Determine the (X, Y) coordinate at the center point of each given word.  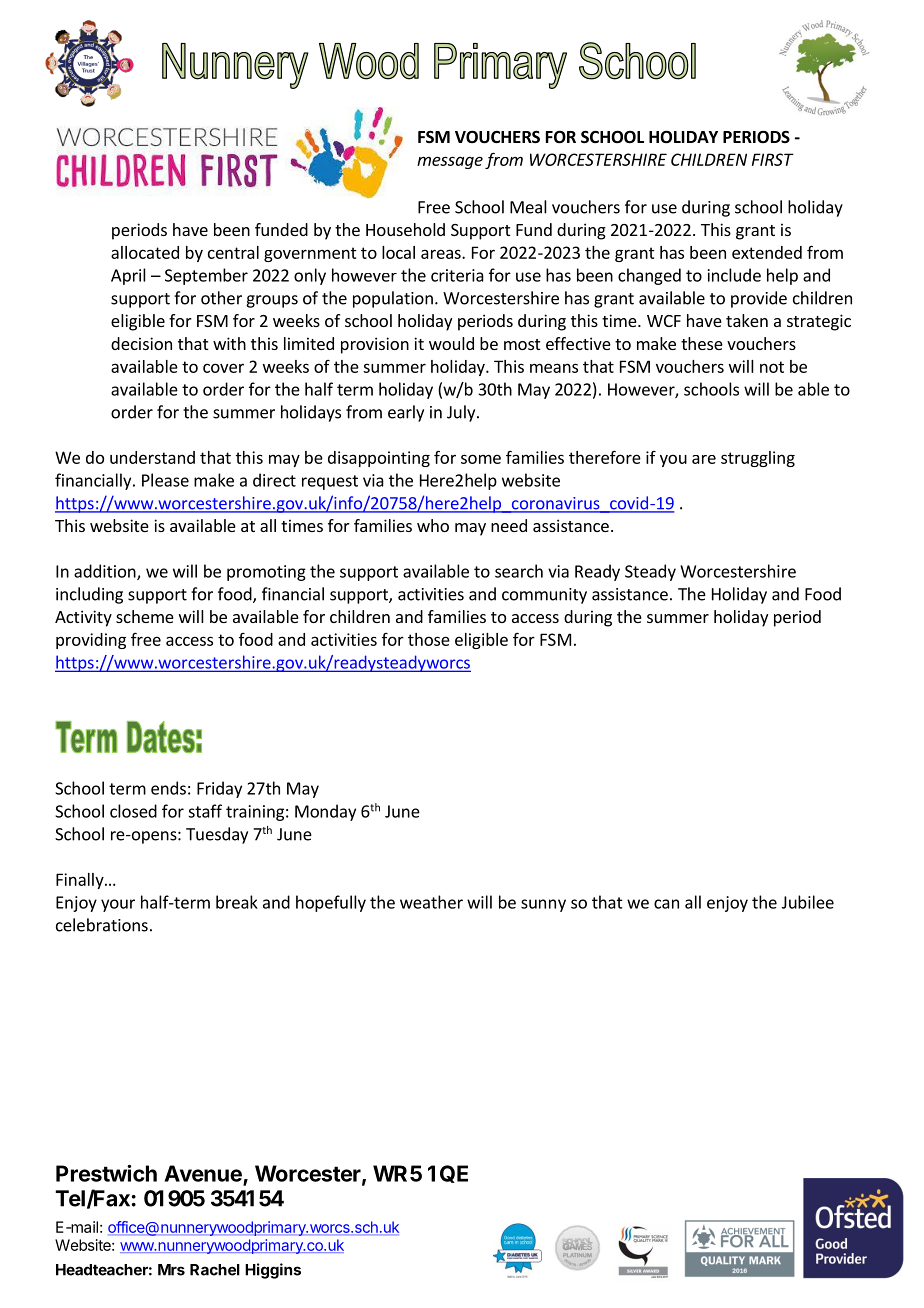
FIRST (773, 159)
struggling (758, 459)
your (118, 905)
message (450, 162)
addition (106, 572)
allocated (145, 252)
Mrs (171, 1270)
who (433, 525)
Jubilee (808, 902)
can (666, 904)
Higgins (273, 1271)
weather (431, 902)
